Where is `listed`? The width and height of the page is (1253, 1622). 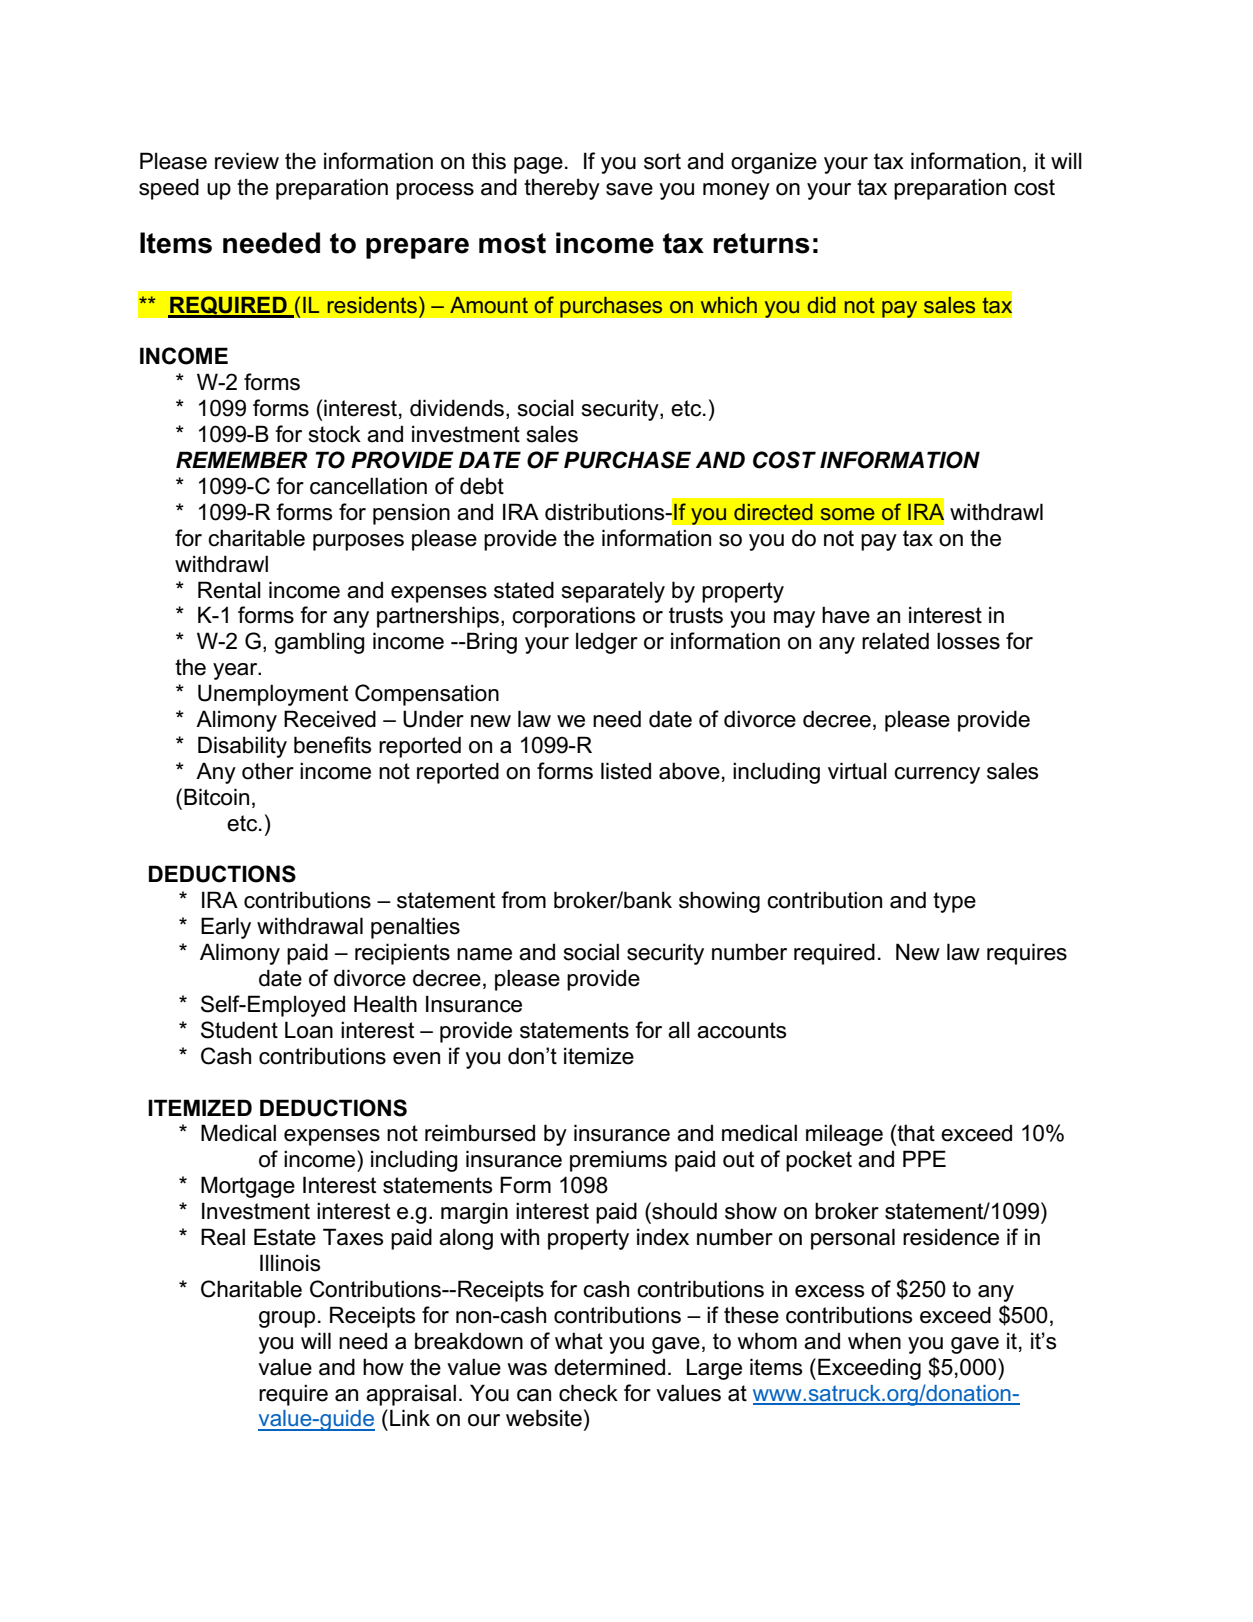
listed is located at coordinates (626, 771).
